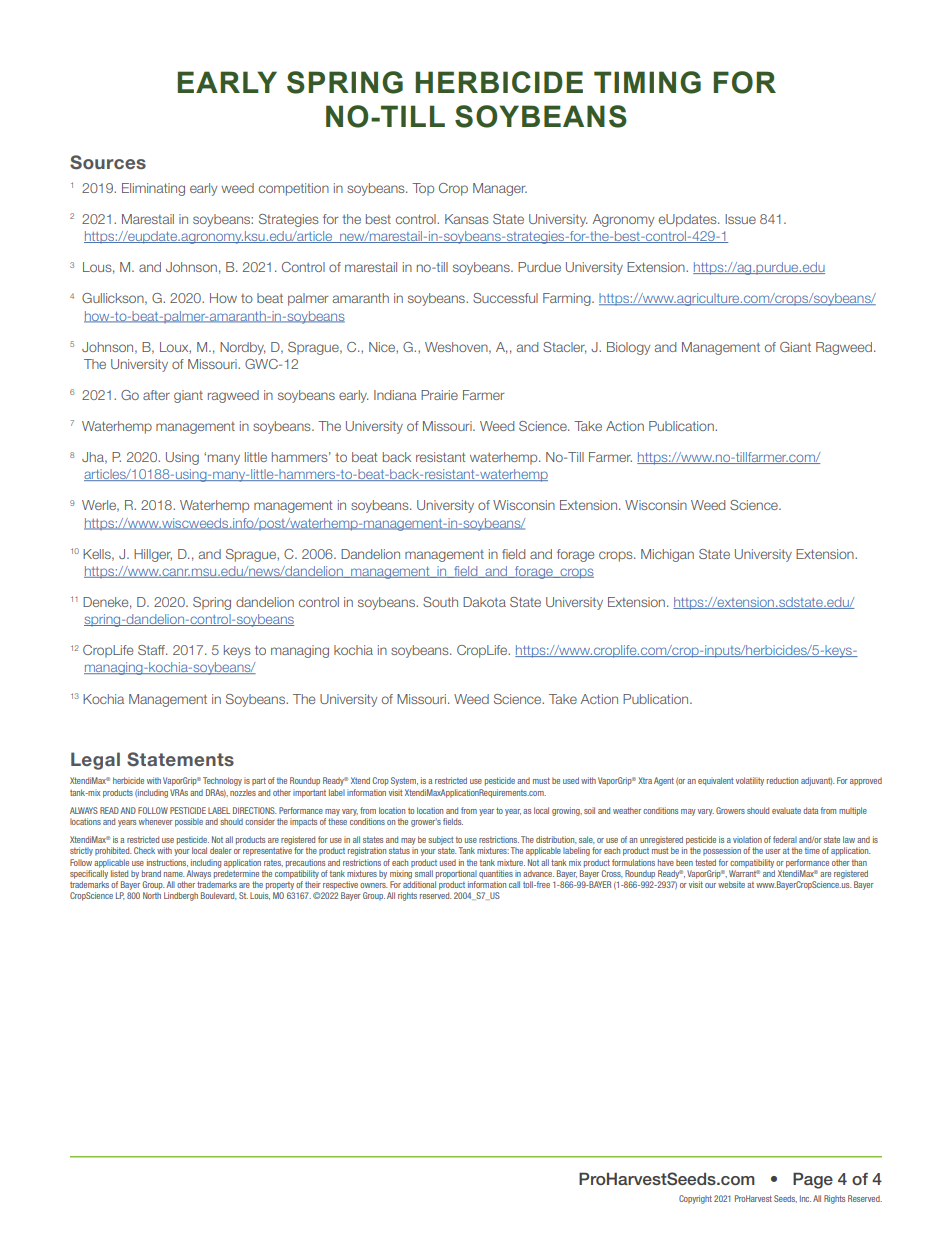 The width and height of the image is (952, 1233). Describe the element at coordinates (108, 162) in the image. I see `Sources` at that location.
